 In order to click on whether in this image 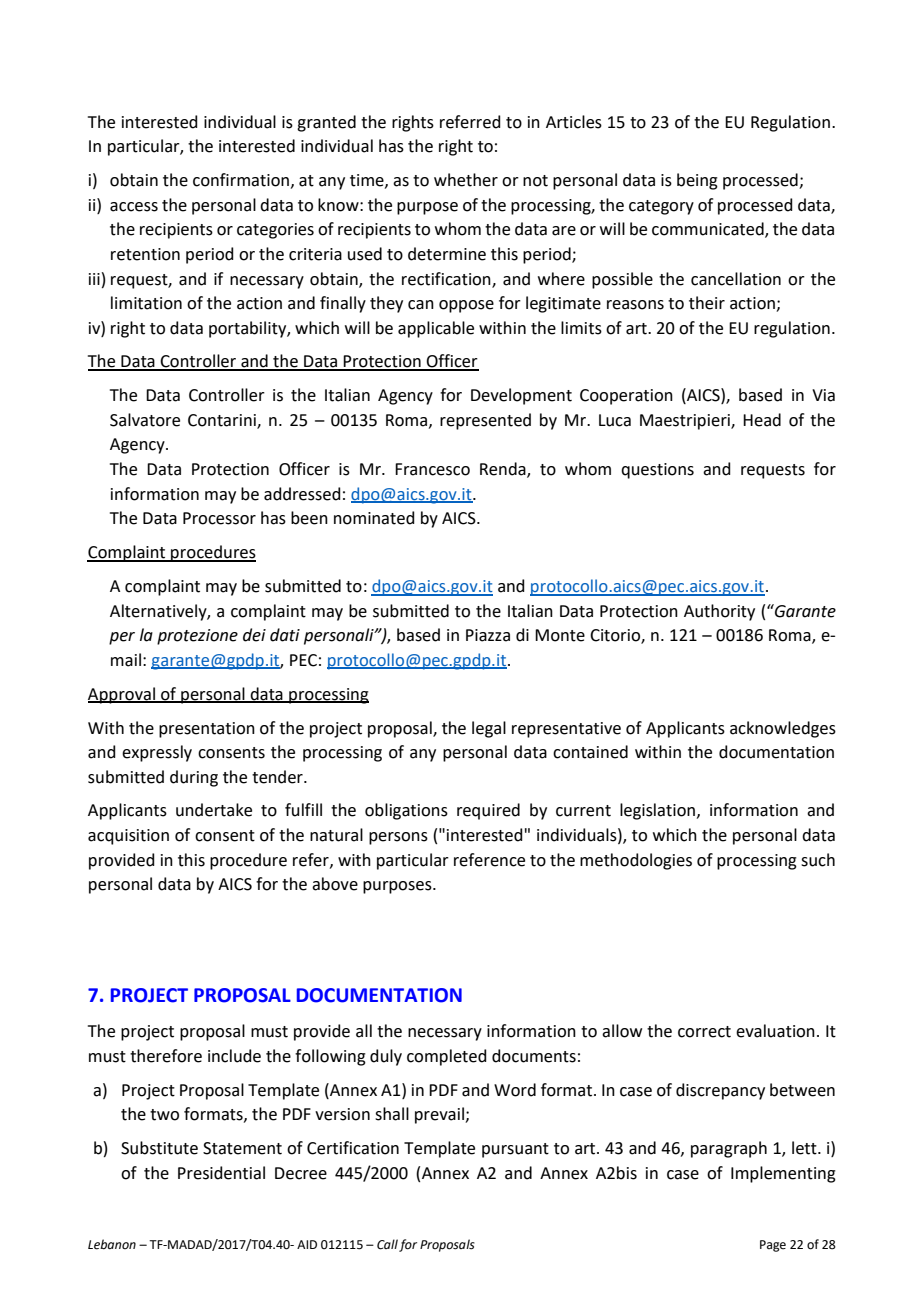, I will do `click(466, 180)`.
